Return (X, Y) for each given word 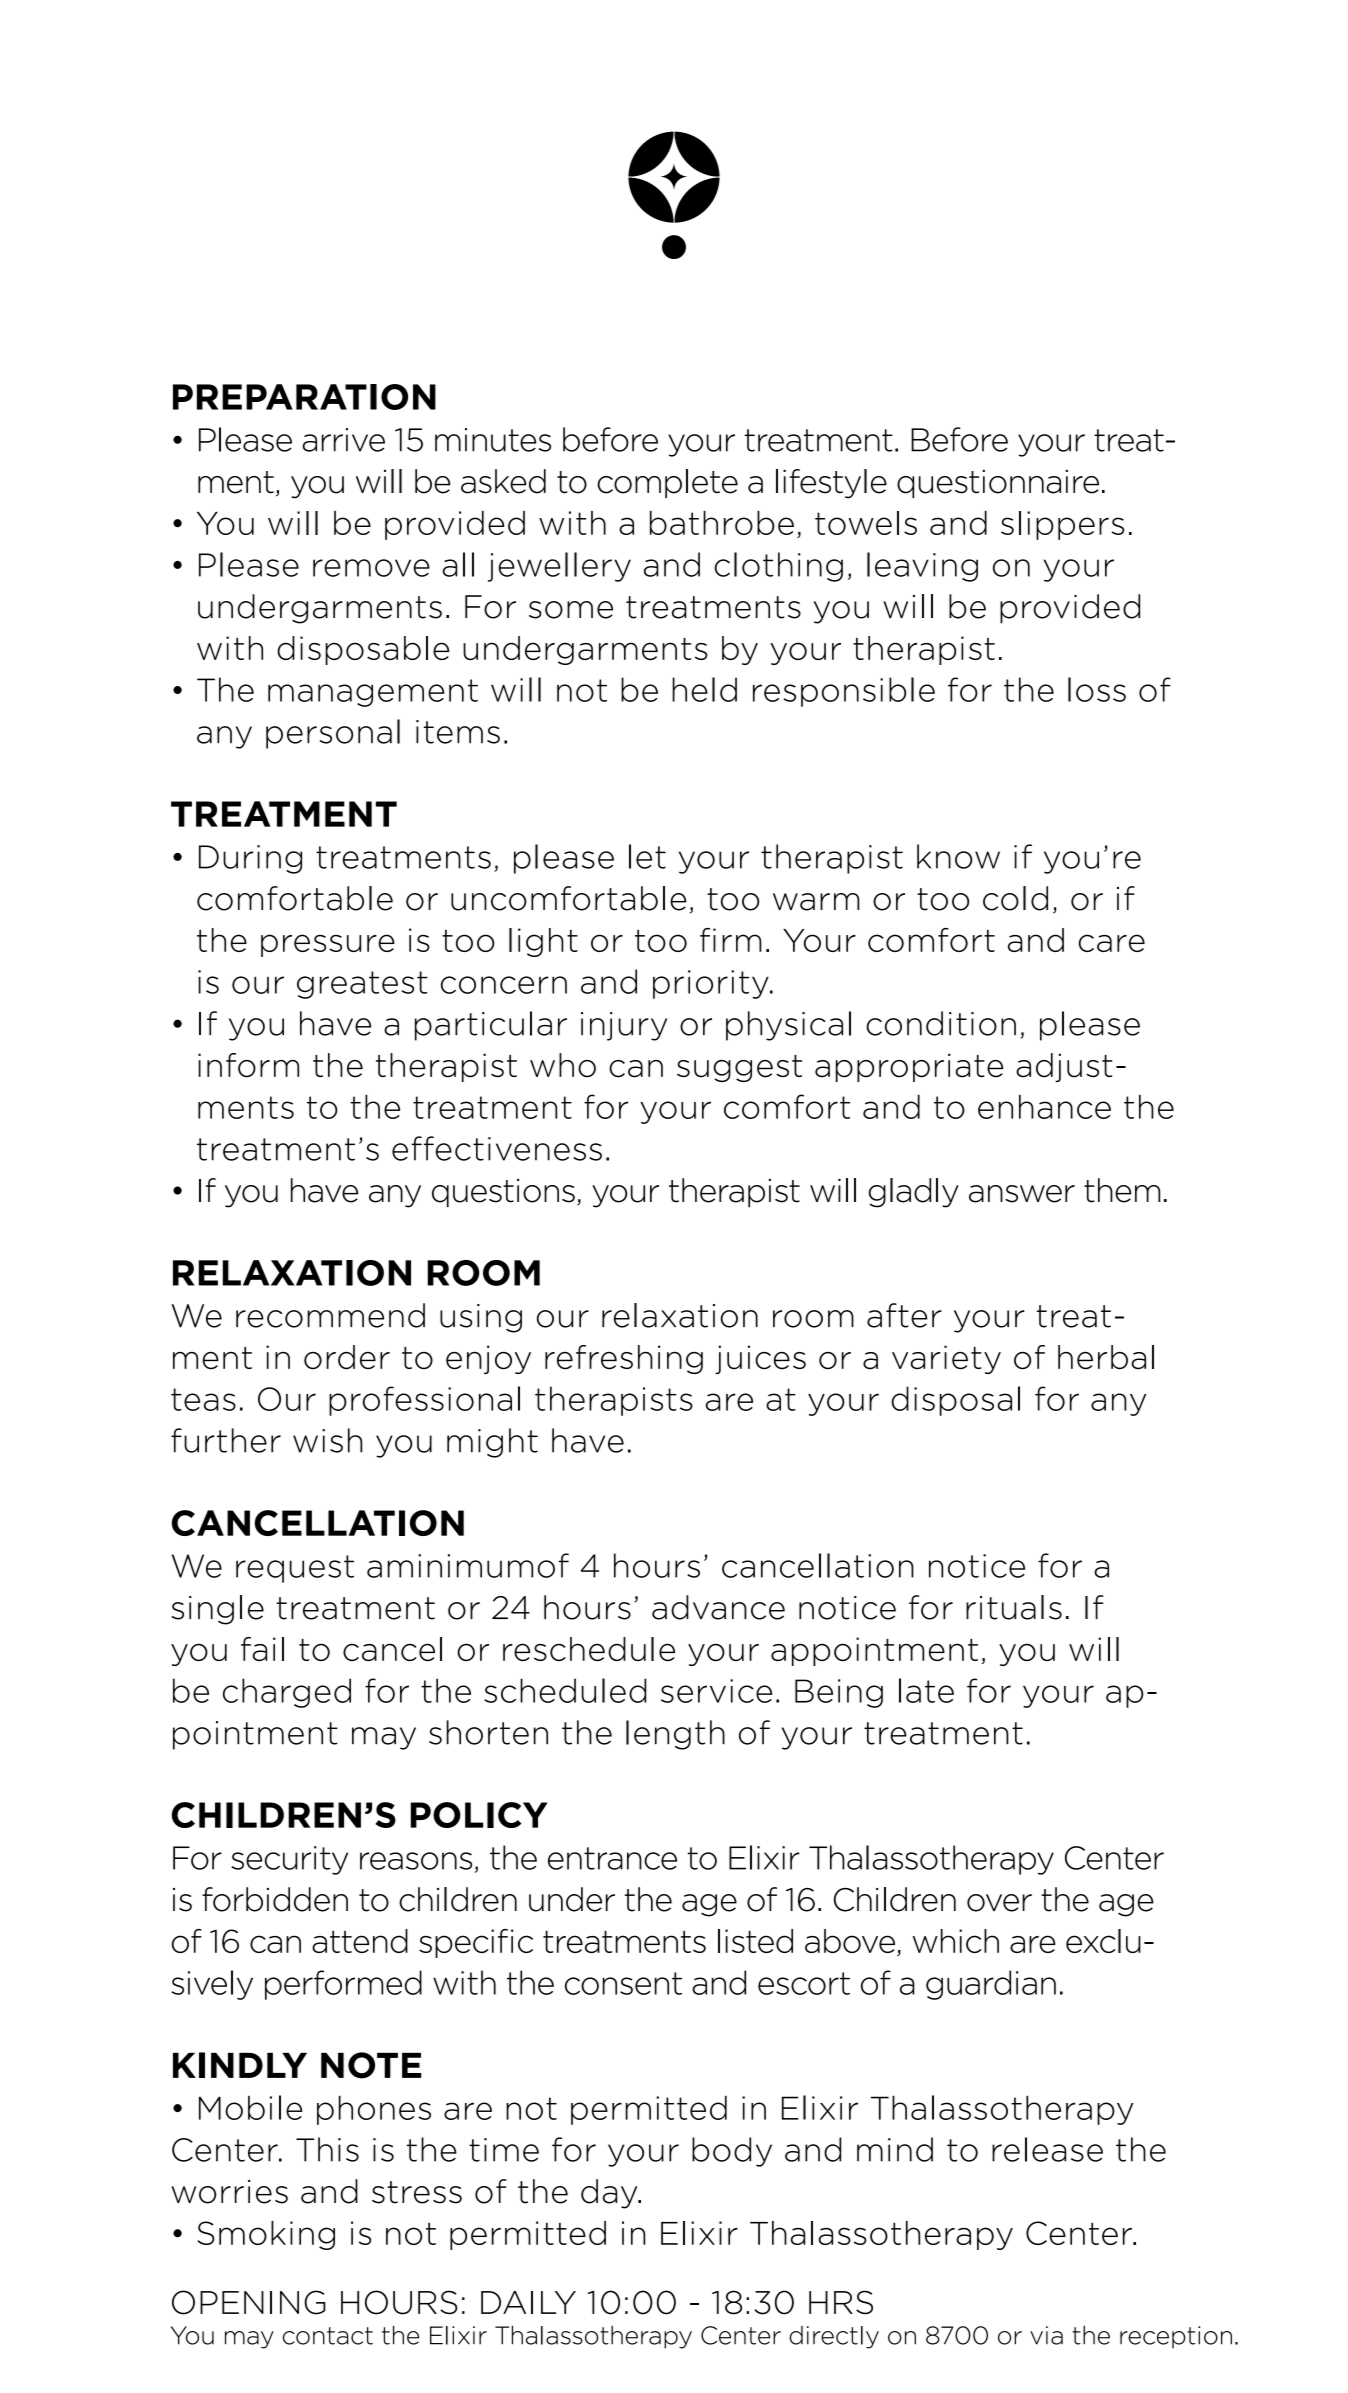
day (610, 2194)
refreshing (624, 1359)
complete (667, 483)
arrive (343, 440)
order (347, 1357)
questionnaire (998, 483)
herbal (1106, 1357)
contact (328, 2336)
